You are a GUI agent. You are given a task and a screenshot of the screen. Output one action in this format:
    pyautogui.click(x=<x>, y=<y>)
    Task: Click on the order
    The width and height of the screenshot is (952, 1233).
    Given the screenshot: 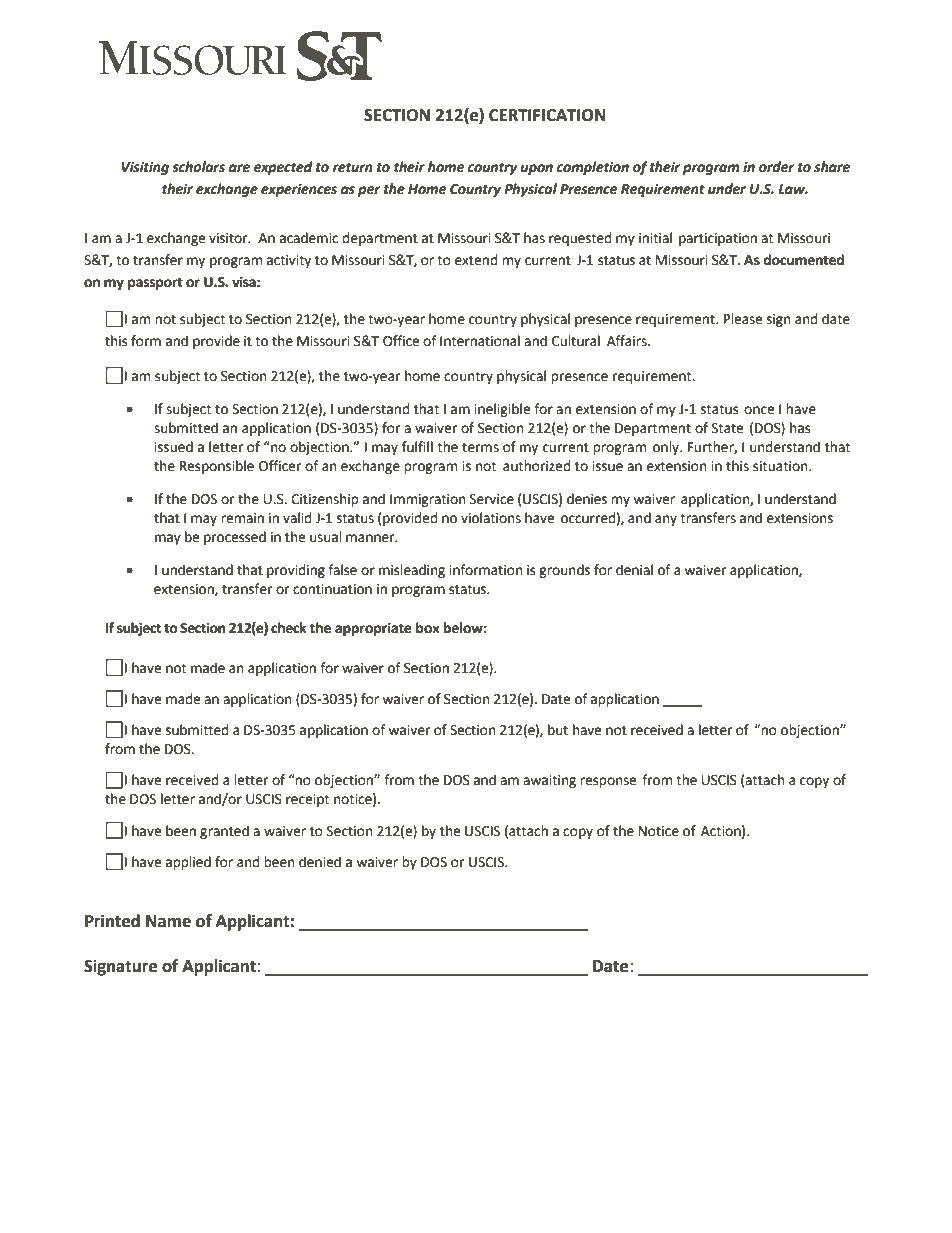 What is the action you would take?
    pyautogui.click(x=777, y=167)
